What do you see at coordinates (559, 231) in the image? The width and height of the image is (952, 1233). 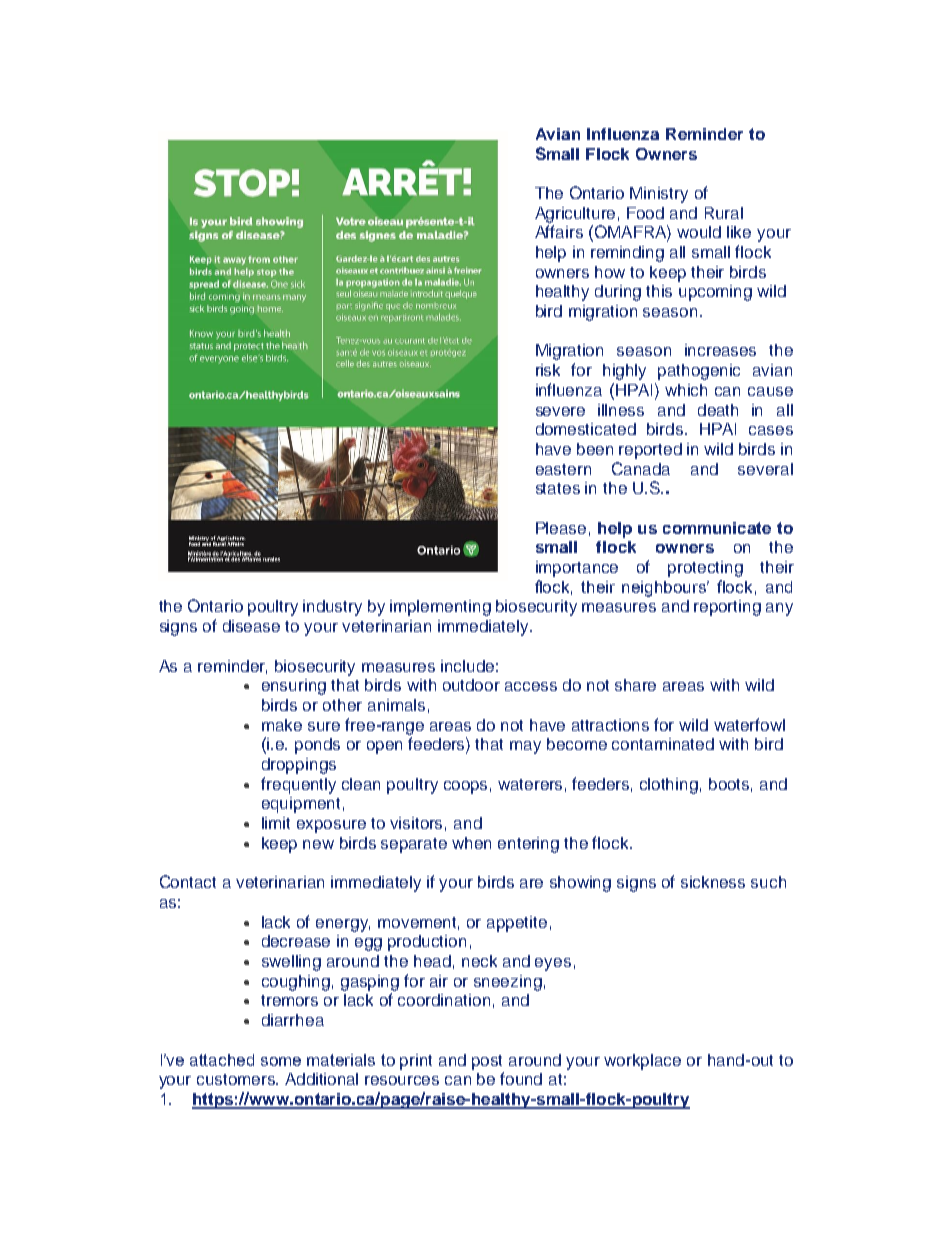 I see `Affairs` at bounding box center [559, 231].
